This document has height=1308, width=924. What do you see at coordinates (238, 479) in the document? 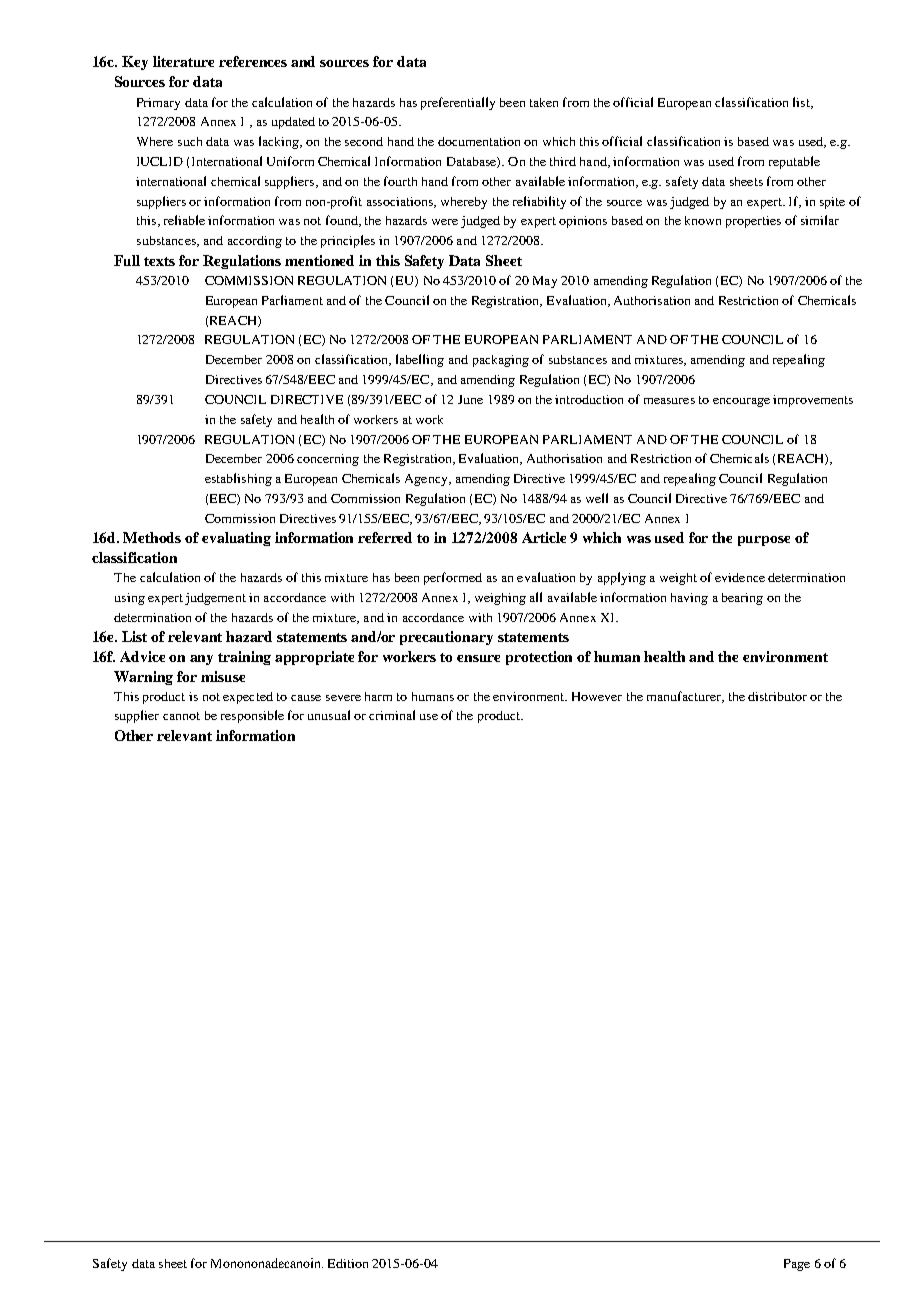
I see `establishing` at bounding box center [238, 479].
